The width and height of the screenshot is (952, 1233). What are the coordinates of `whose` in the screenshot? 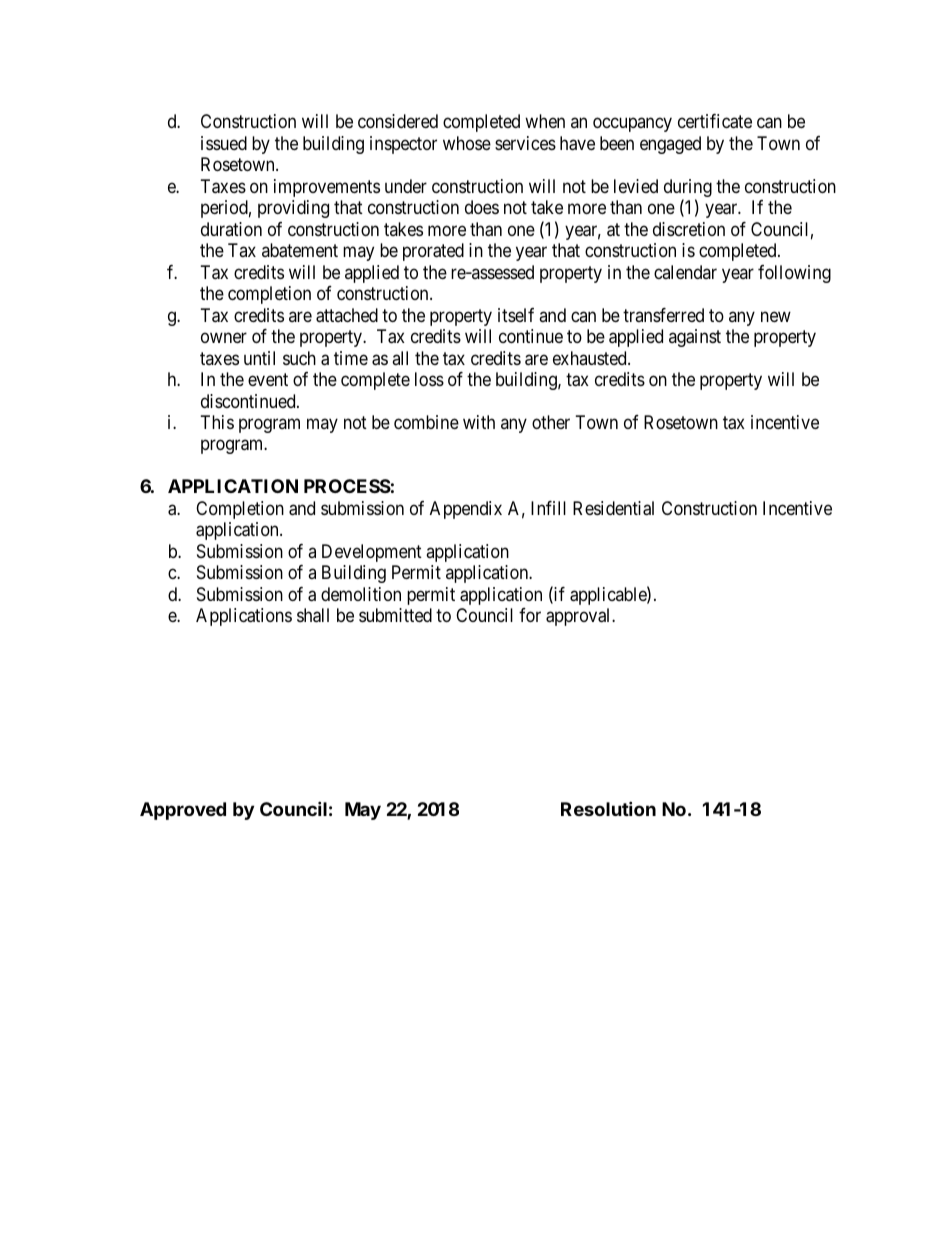 It's located at (467, 143).
